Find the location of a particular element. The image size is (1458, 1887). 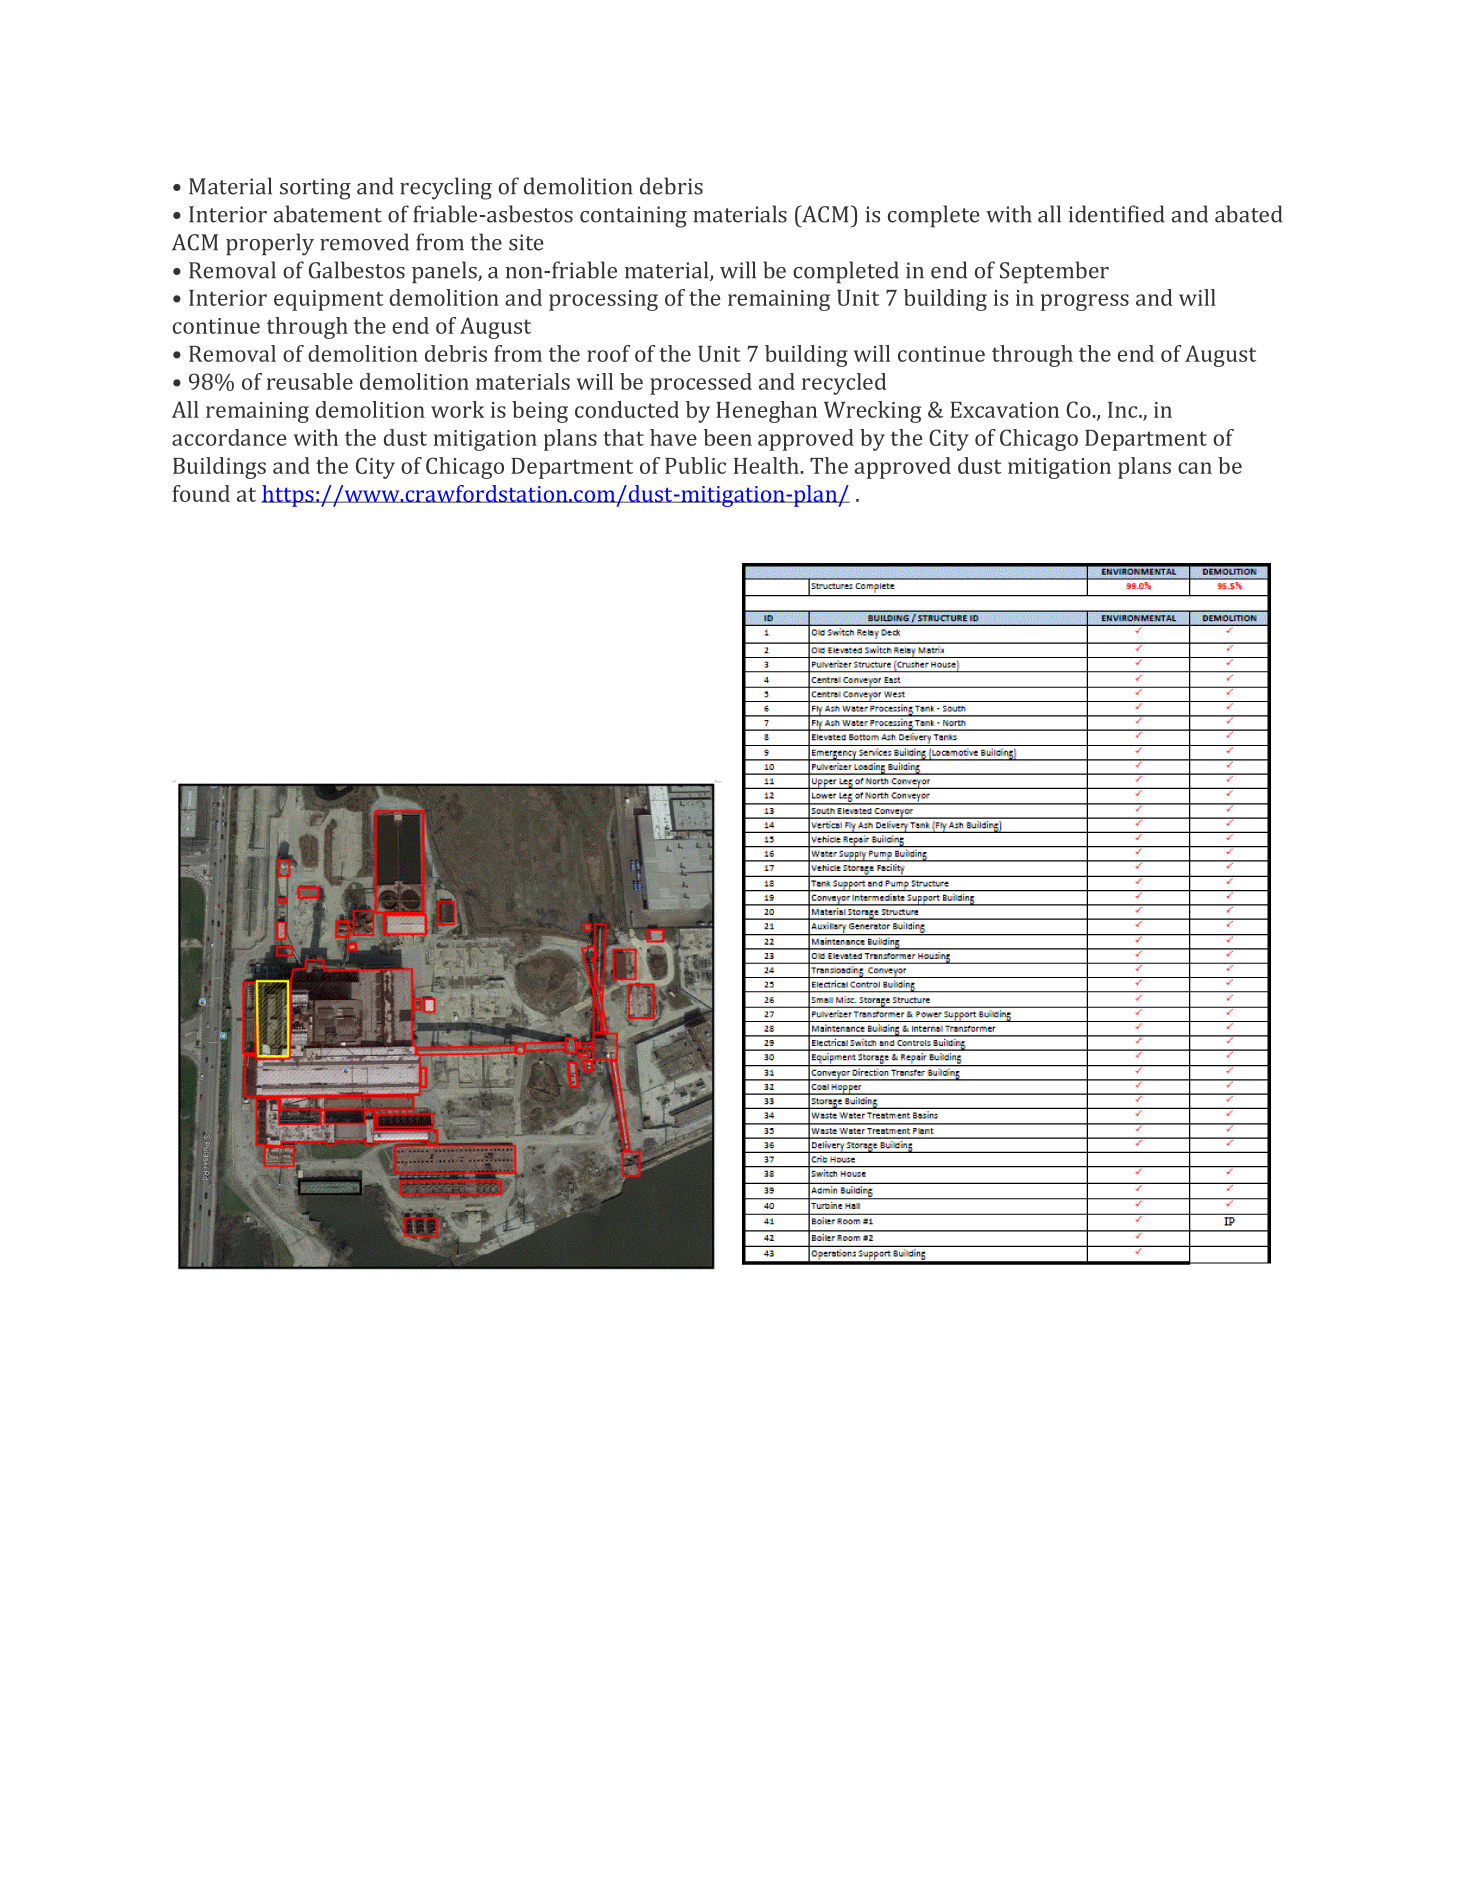

work is located at coordinates (458, 409).
